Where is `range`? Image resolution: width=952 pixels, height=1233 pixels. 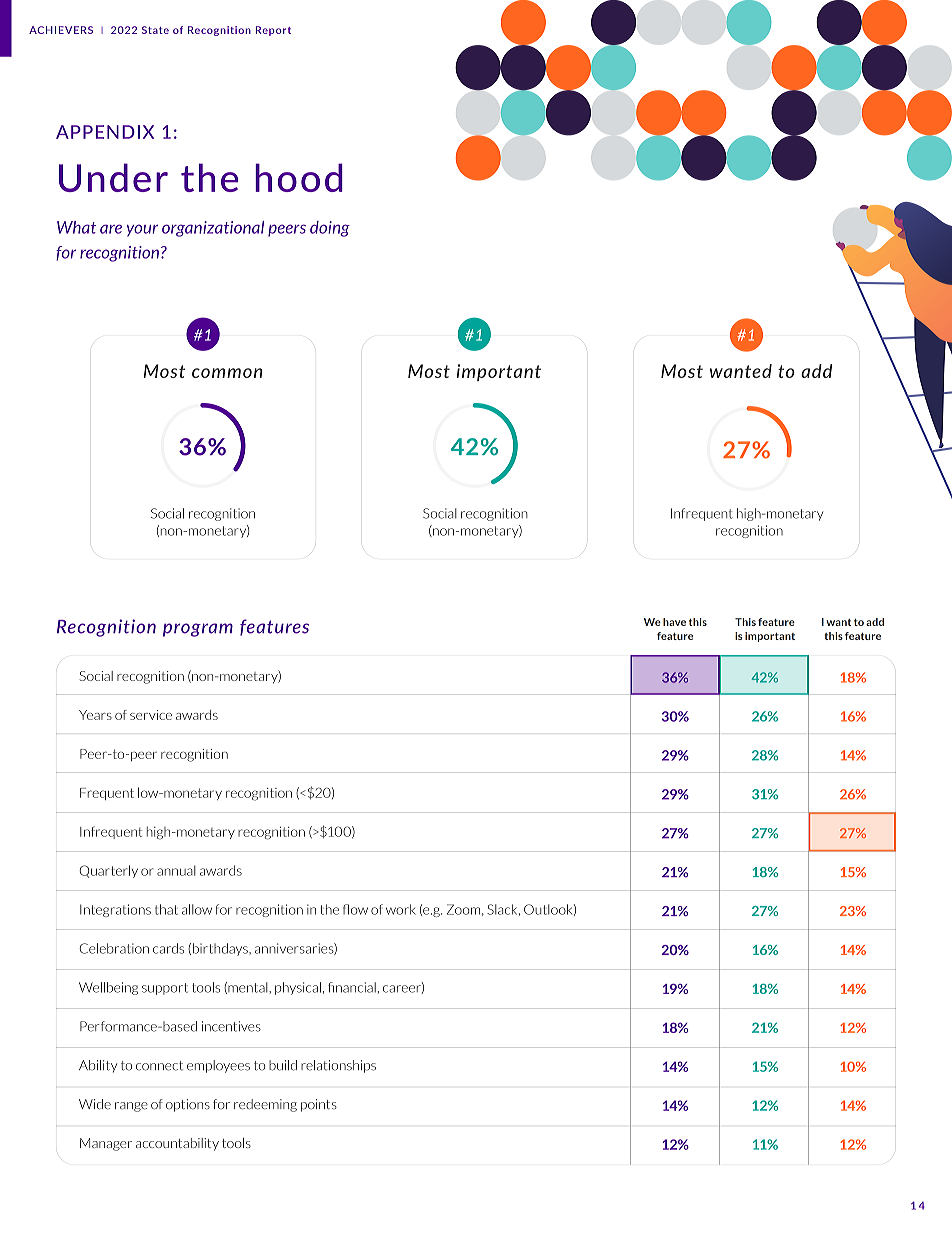
range is located at coordinates (131, 1107).
